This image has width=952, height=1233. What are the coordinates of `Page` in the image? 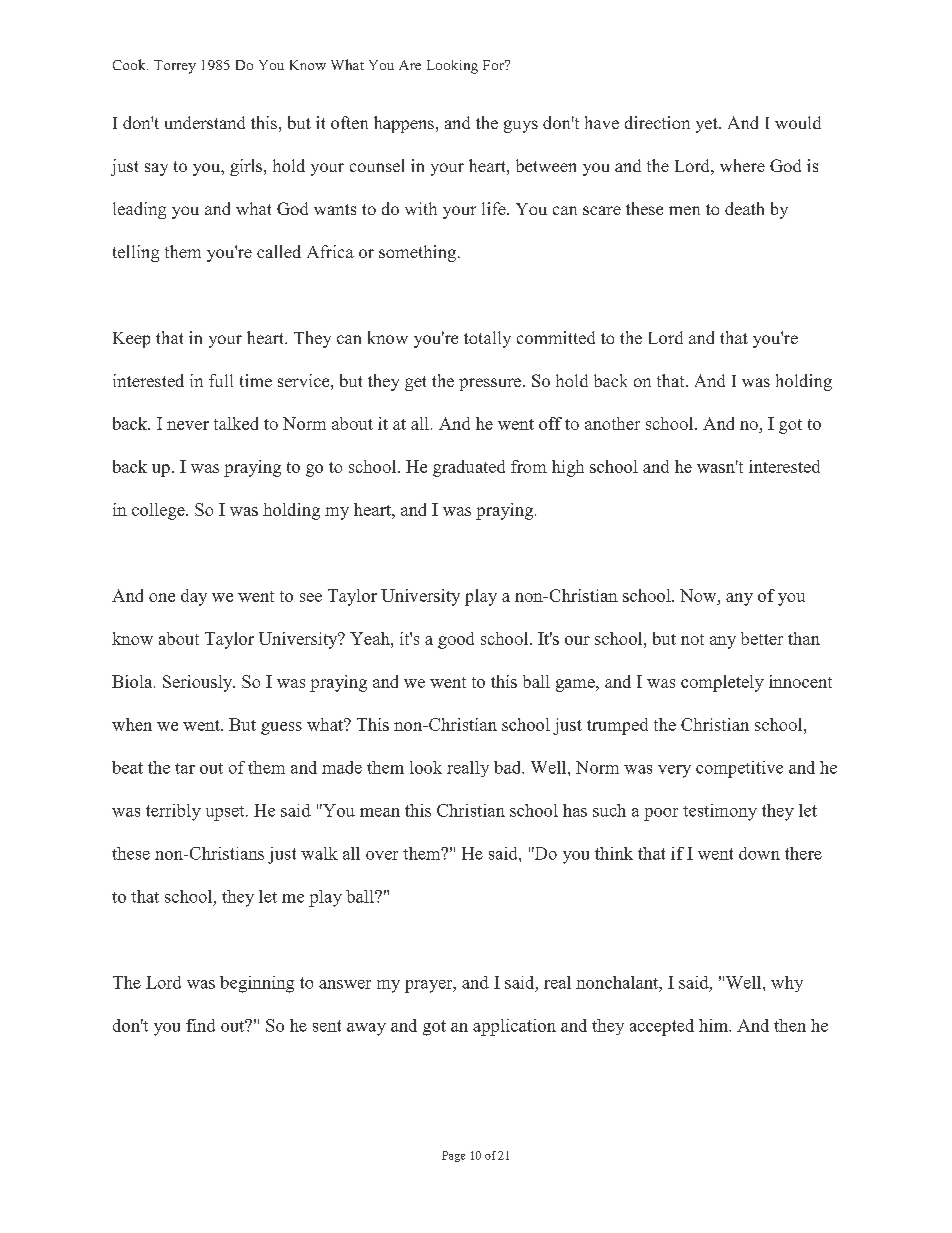 It's located at (453, 1156).
